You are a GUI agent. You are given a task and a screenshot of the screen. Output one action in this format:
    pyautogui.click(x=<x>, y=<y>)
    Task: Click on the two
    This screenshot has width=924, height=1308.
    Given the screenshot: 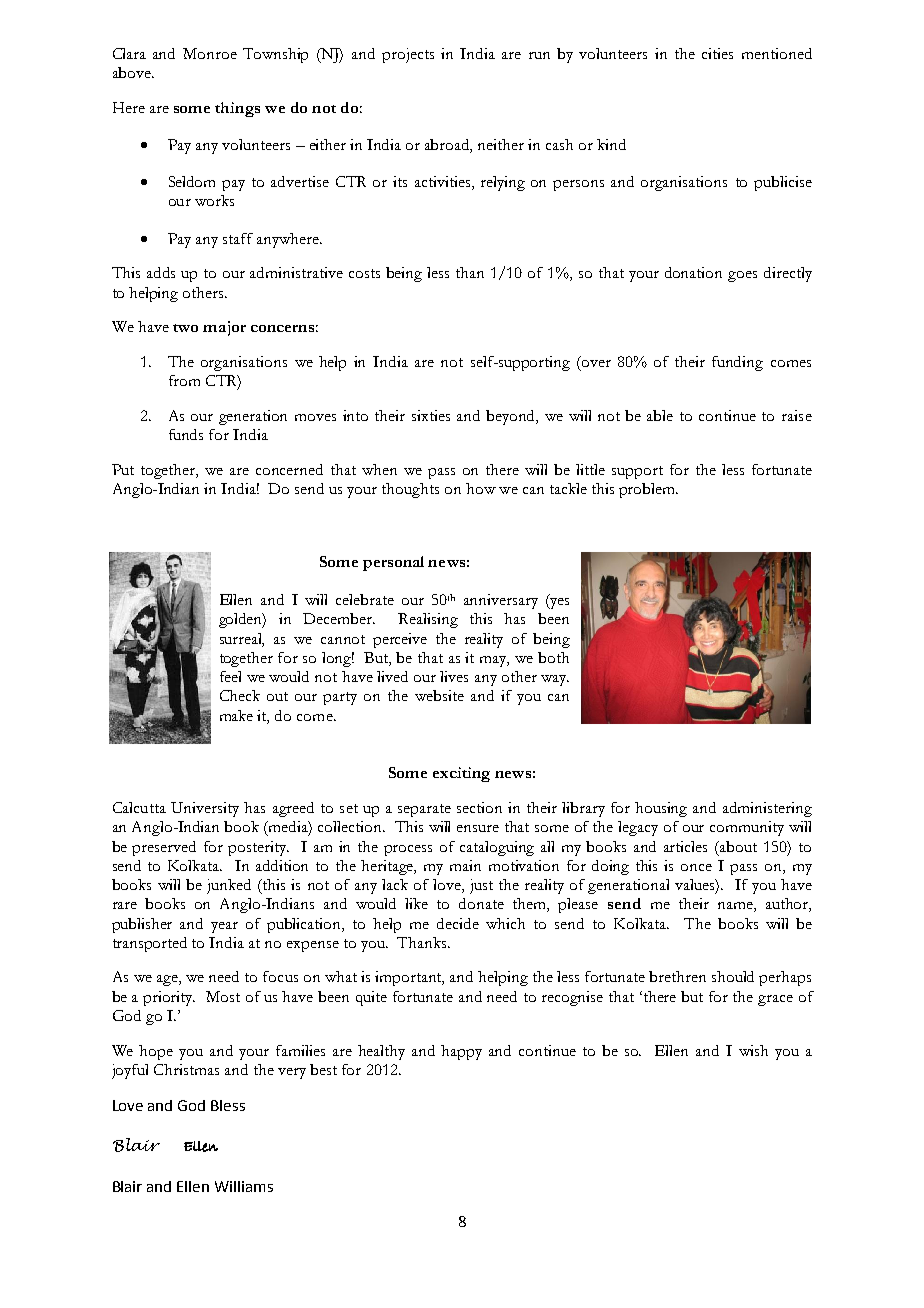 What is the action you would take?
    pyautogui.click(x=185, y=328)
